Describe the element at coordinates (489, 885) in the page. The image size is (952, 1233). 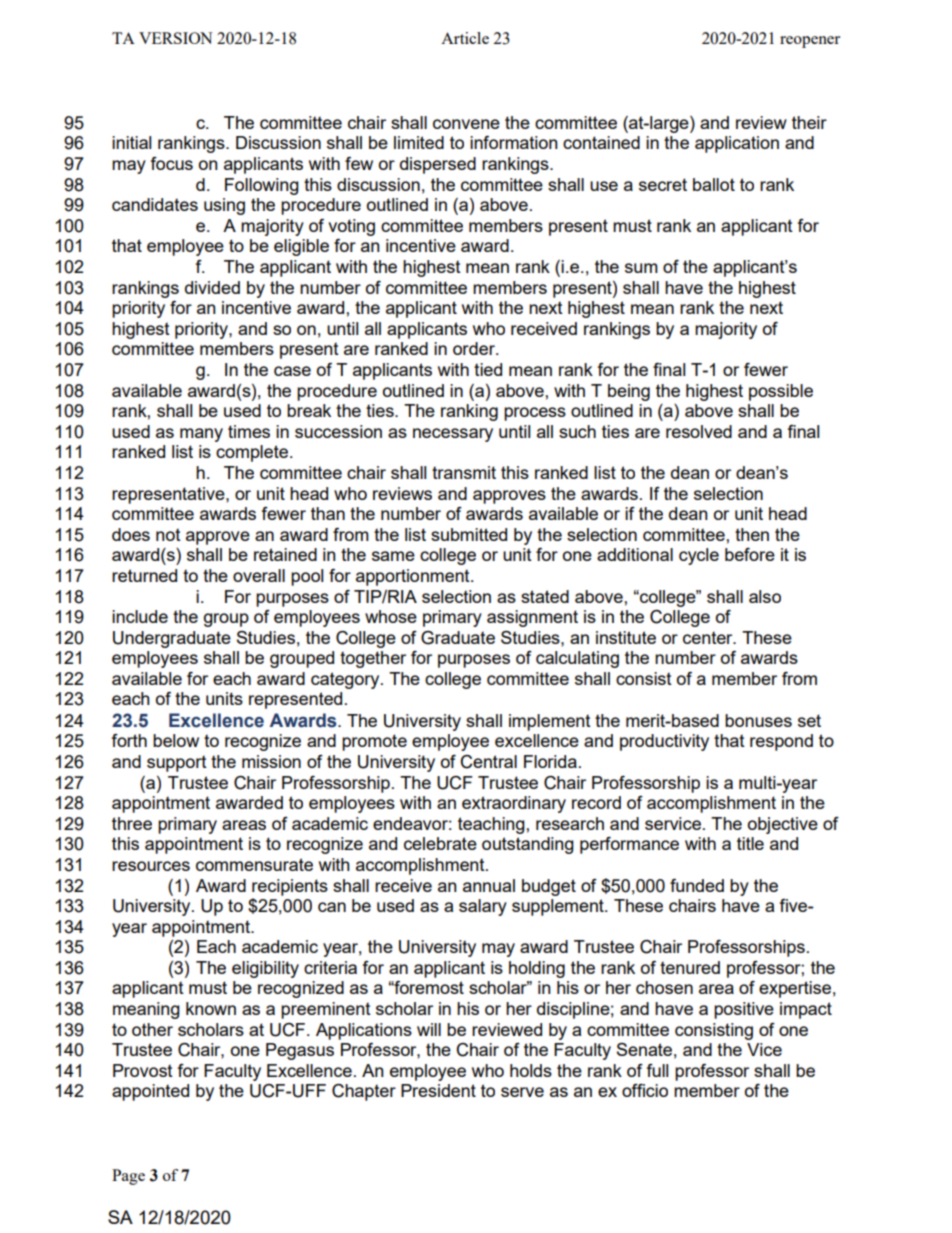
I see `annual` at that location.
